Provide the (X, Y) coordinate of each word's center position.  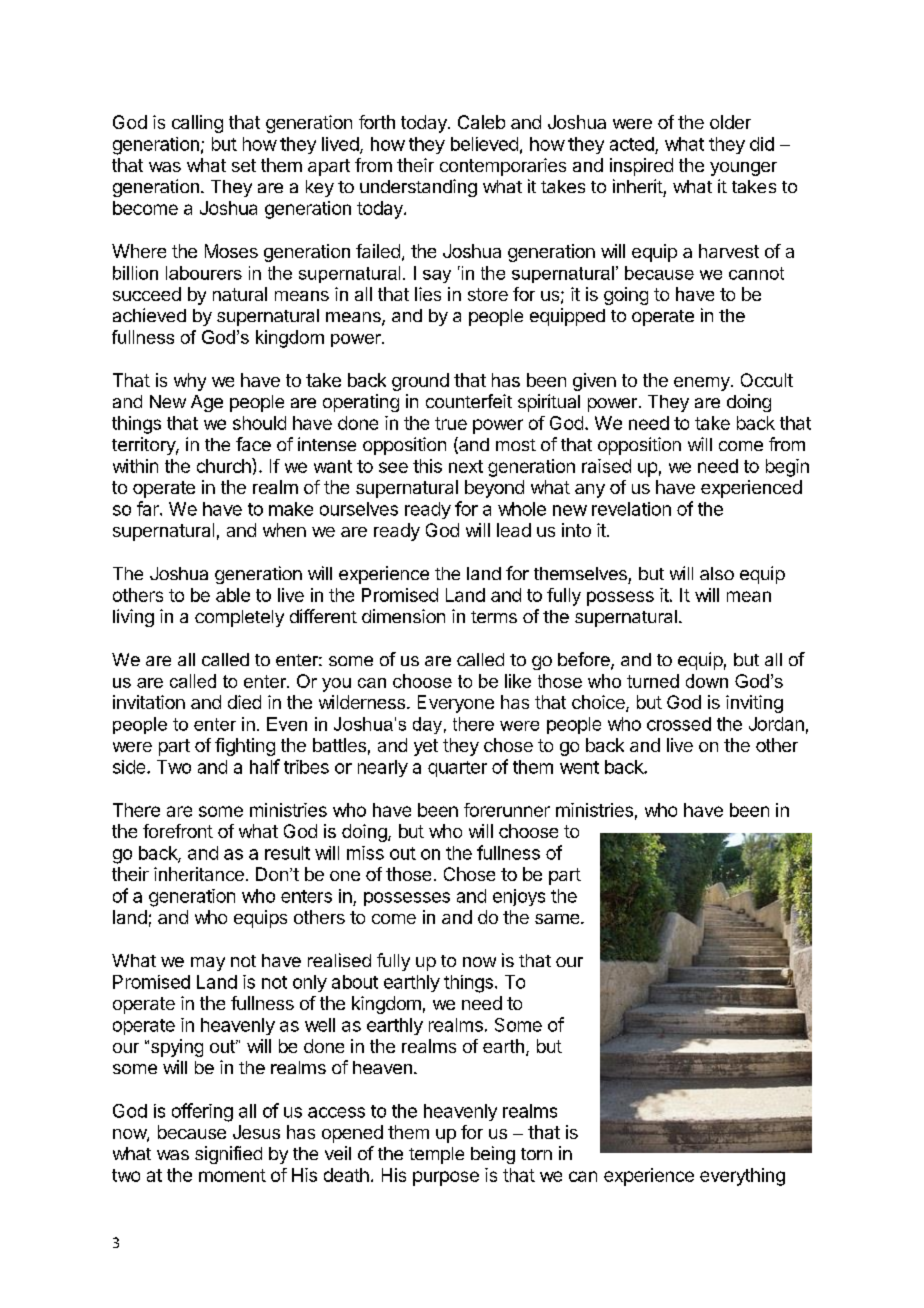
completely (239, 618)
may (208, 964)
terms (494, 617)
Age (207, 403)
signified (228, 1155)
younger (743, 169)
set (244, 165)
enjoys (519, 897)
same (557, 919)
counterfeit (469, 401)
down (707, 681)
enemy (703, 384)
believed (484, 144)
